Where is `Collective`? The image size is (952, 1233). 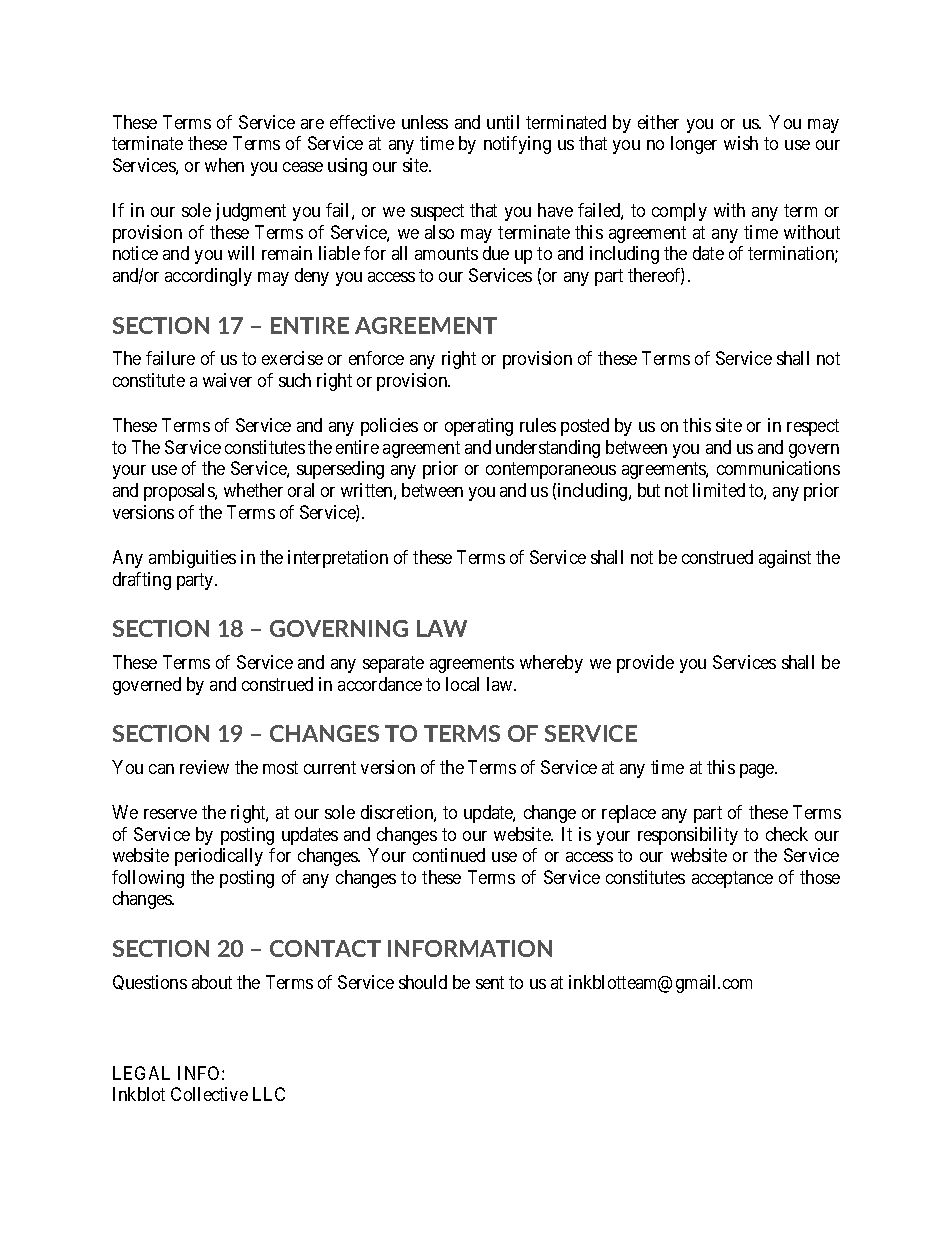
Collective is located at coordinates (209, 1094).
